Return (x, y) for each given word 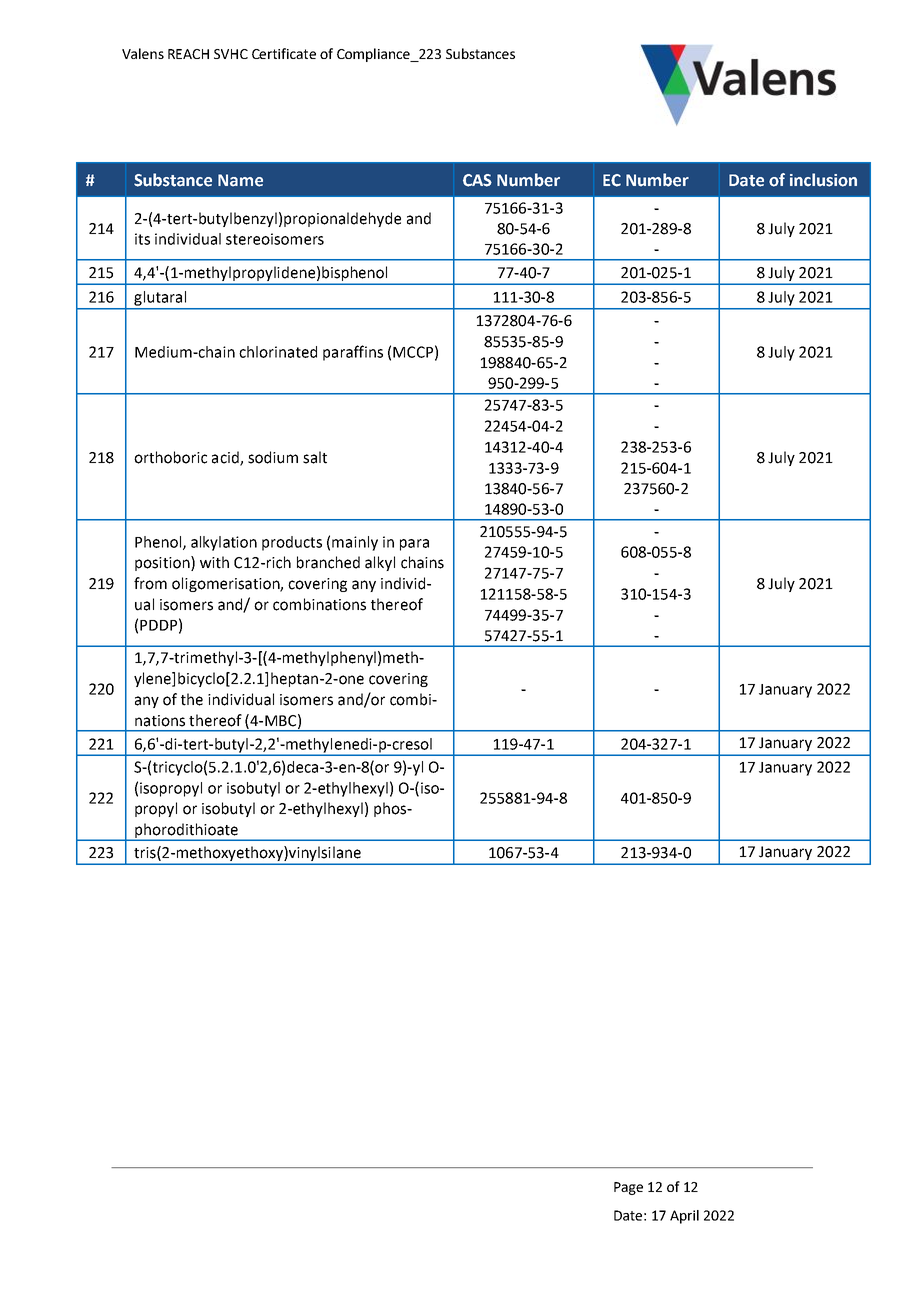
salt (315, 457)
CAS (477, 180)
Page (628, 1188)
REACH (188, 54)
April (684, 1217)
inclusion (823, 180)
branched (328, 562)
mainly (355, 543)
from (150, 583)
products (292, 543)
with (214, 562)
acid (226, 458)
